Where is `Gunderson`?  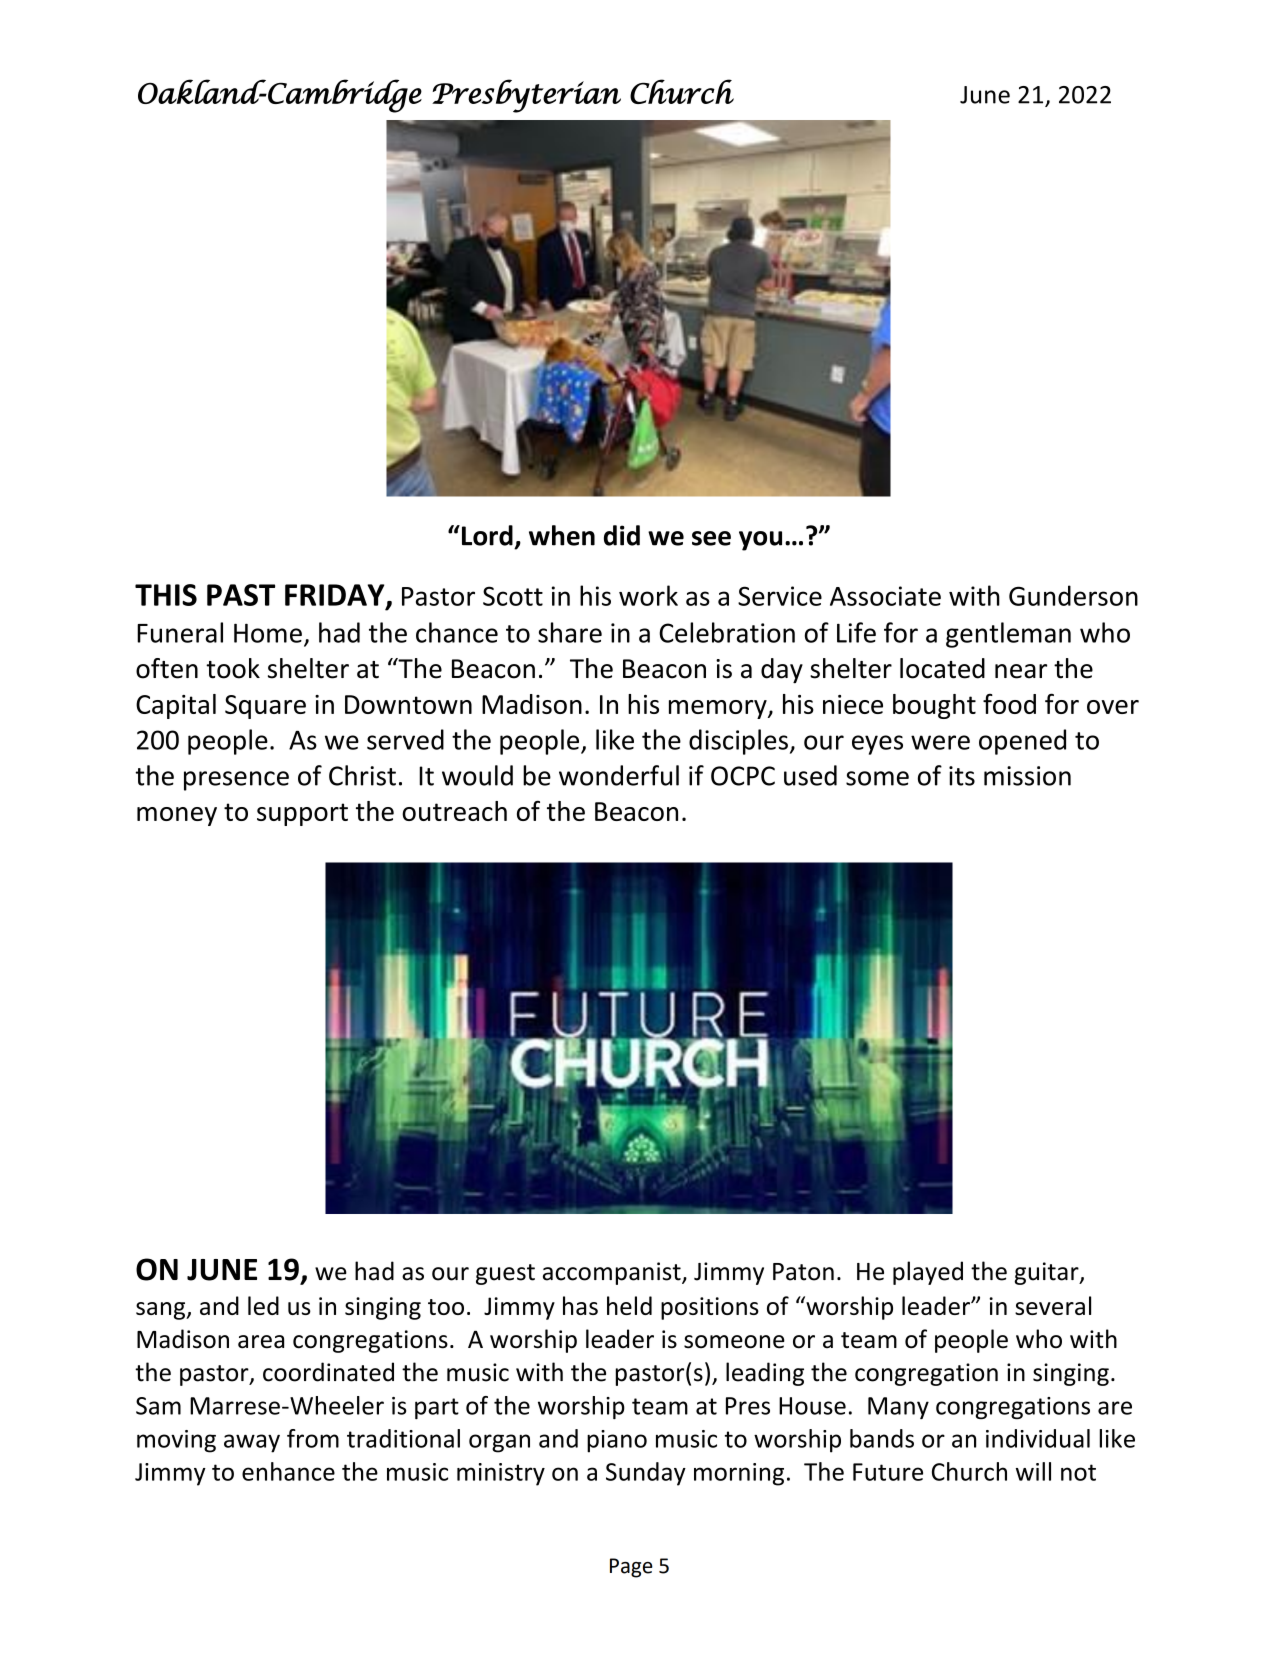 Gunderson is located at coordinates (1073, 595).
